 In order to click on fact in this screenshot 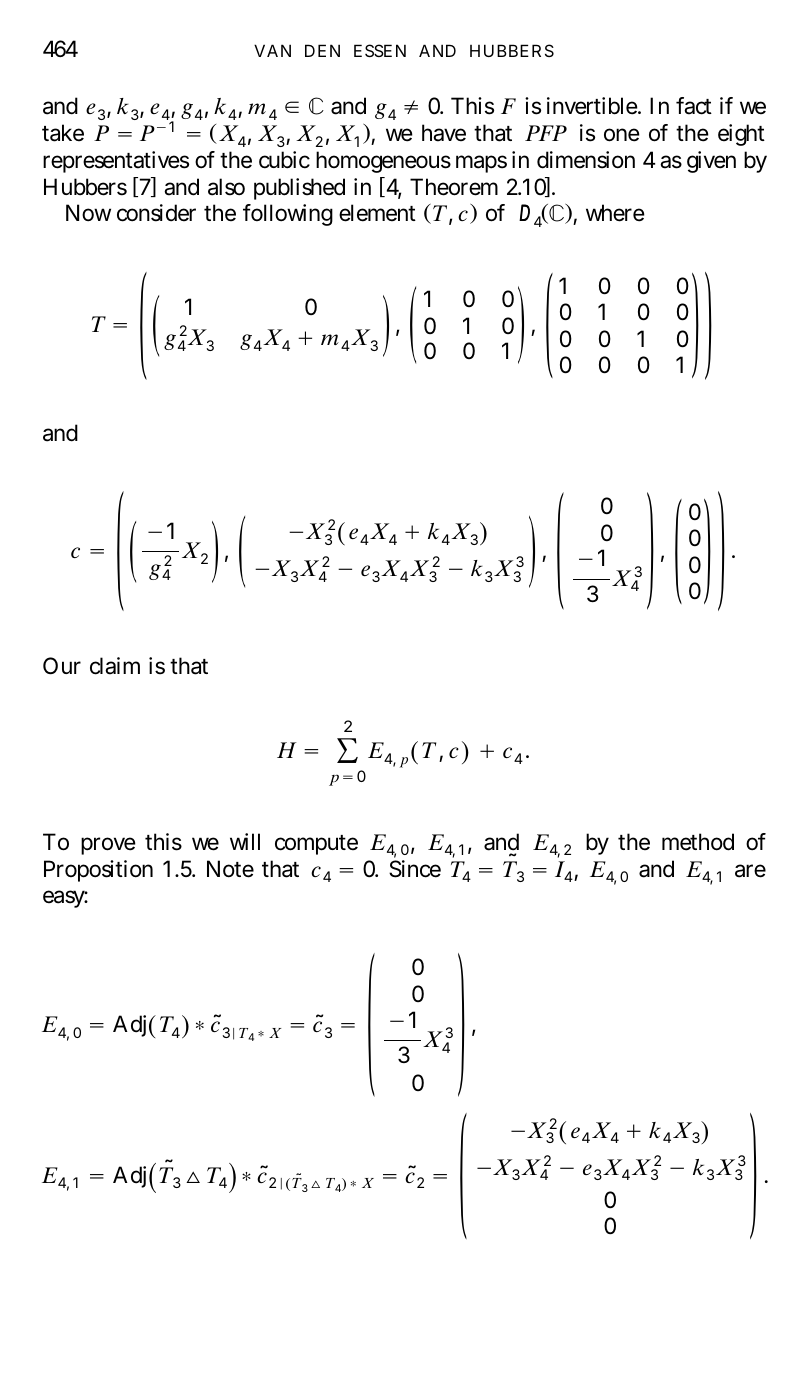, I will do `click(694, 106)`.
